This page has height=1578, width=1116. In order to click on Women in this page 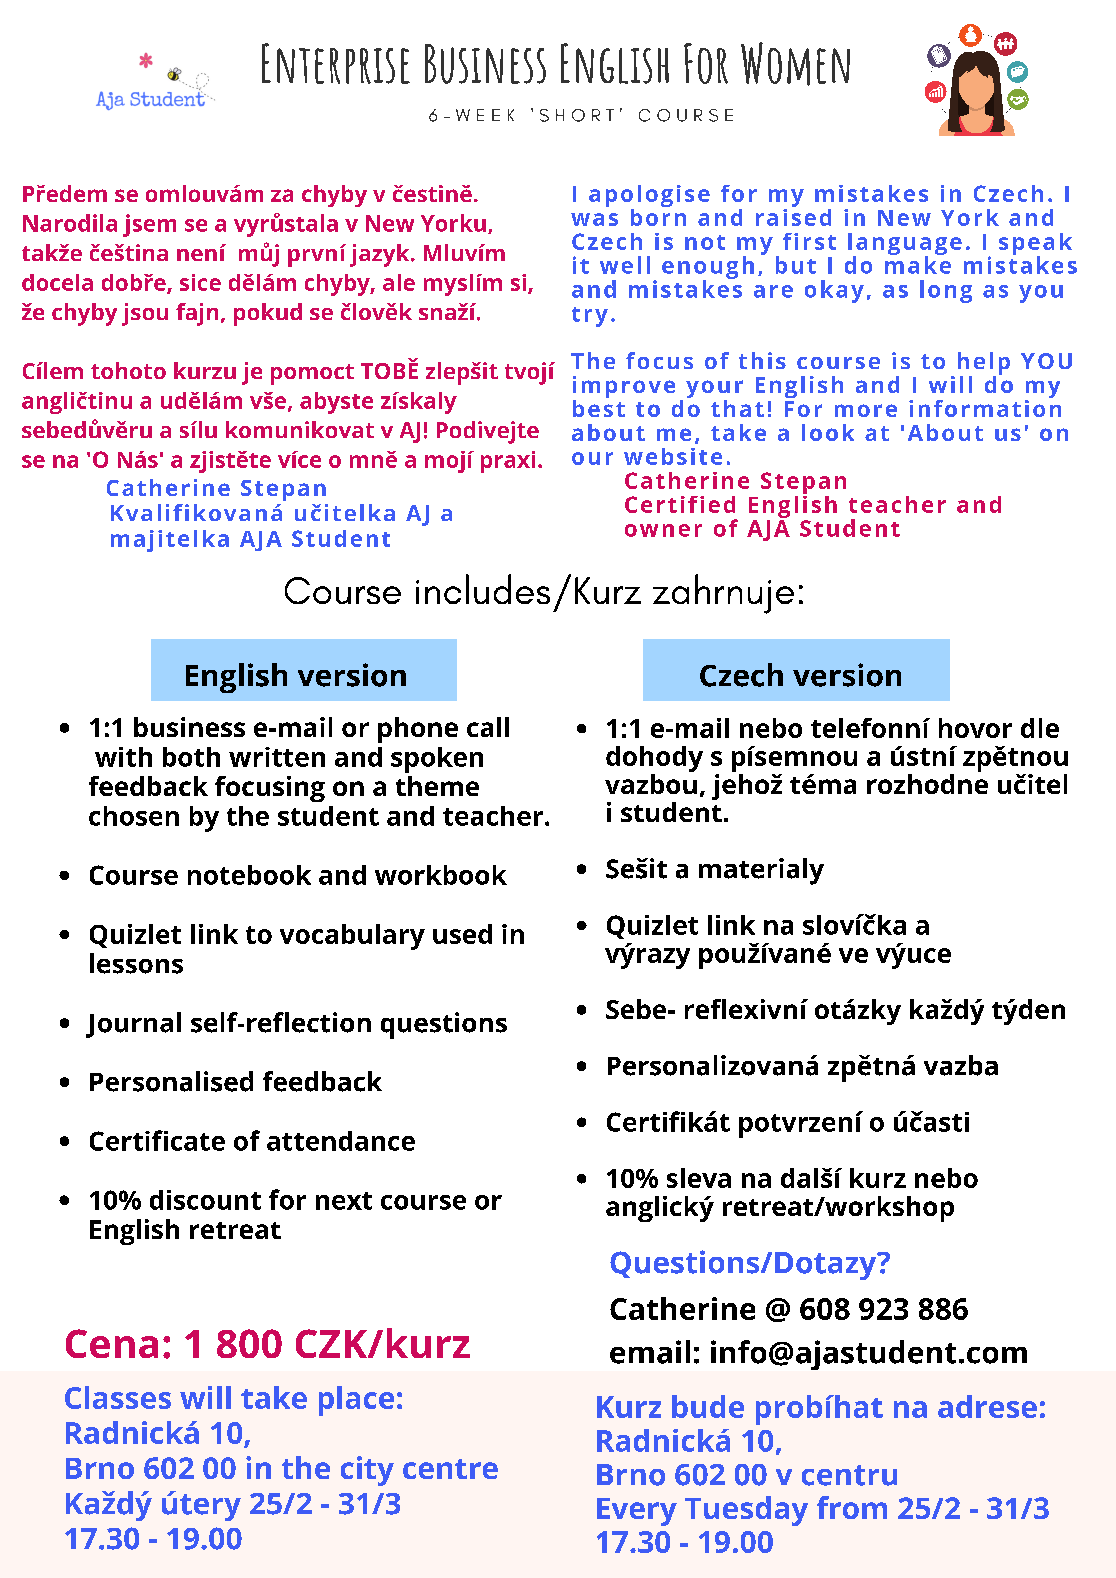, I will do `click(795, 64)`.
